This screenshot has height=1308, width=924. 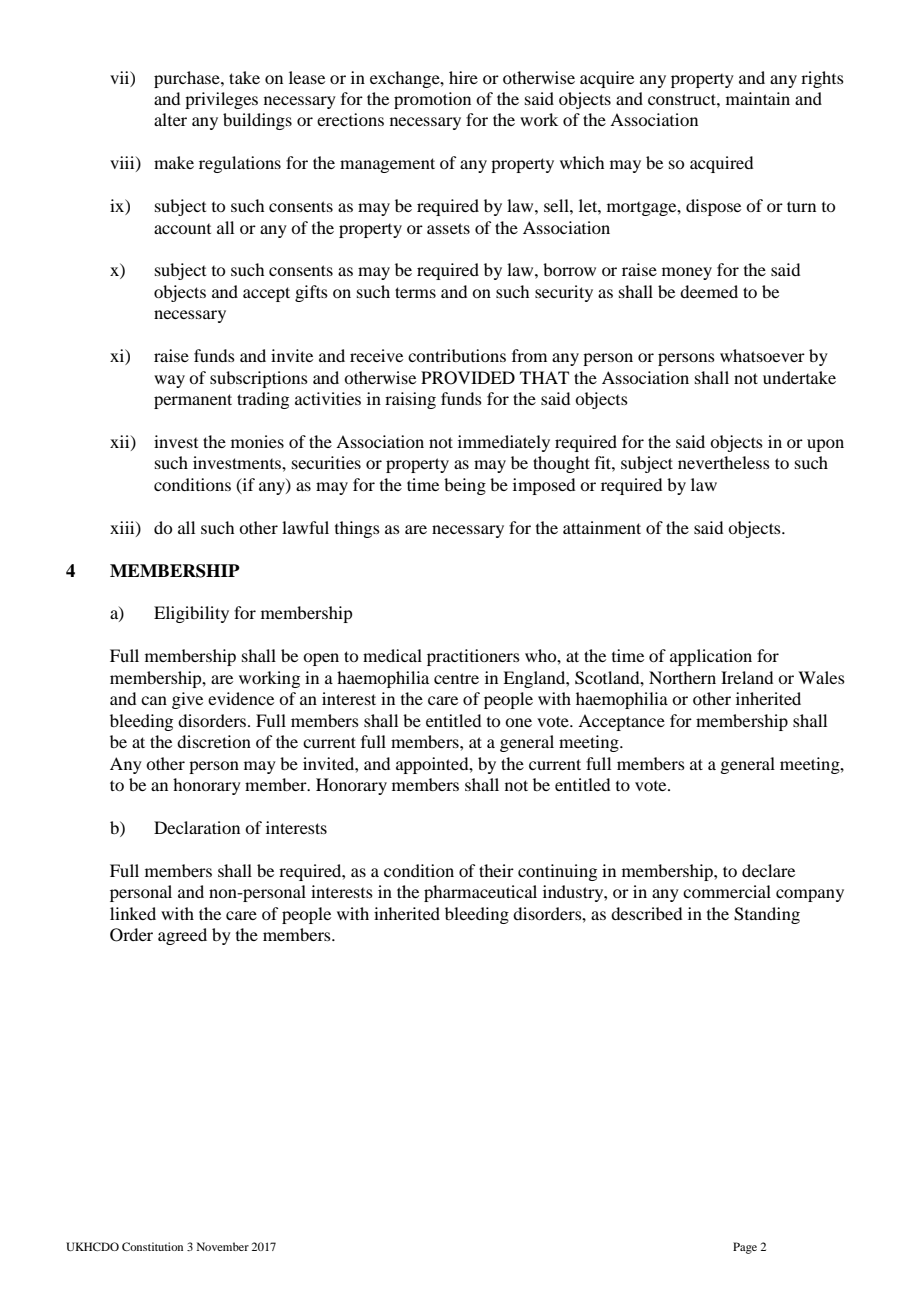 What do you see at coordinates (724, 462) in the screenshot?
I see `nevertheless` at bounding box center [724, 462].
